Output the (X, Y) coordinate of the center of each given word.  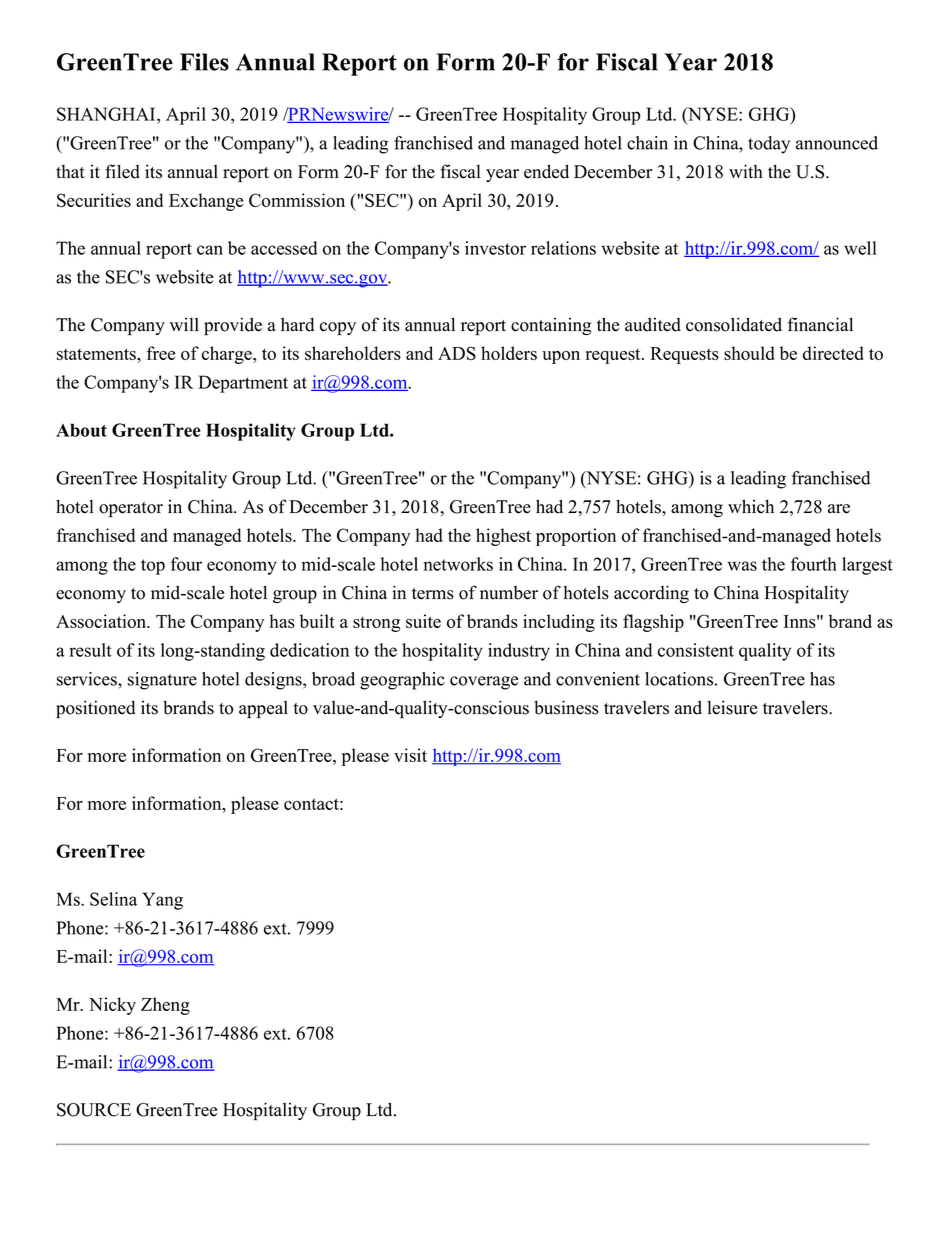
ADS (457, 353)
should (749, 353)
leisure (732, 707)
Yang (162, 901)
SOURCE (94, 1110)
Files (204, 62)
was (742, 566)
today (769, 145)
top (153, 567)
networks (458, 564)
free (161, 353)
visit (410, 755)
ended (546, 171)
